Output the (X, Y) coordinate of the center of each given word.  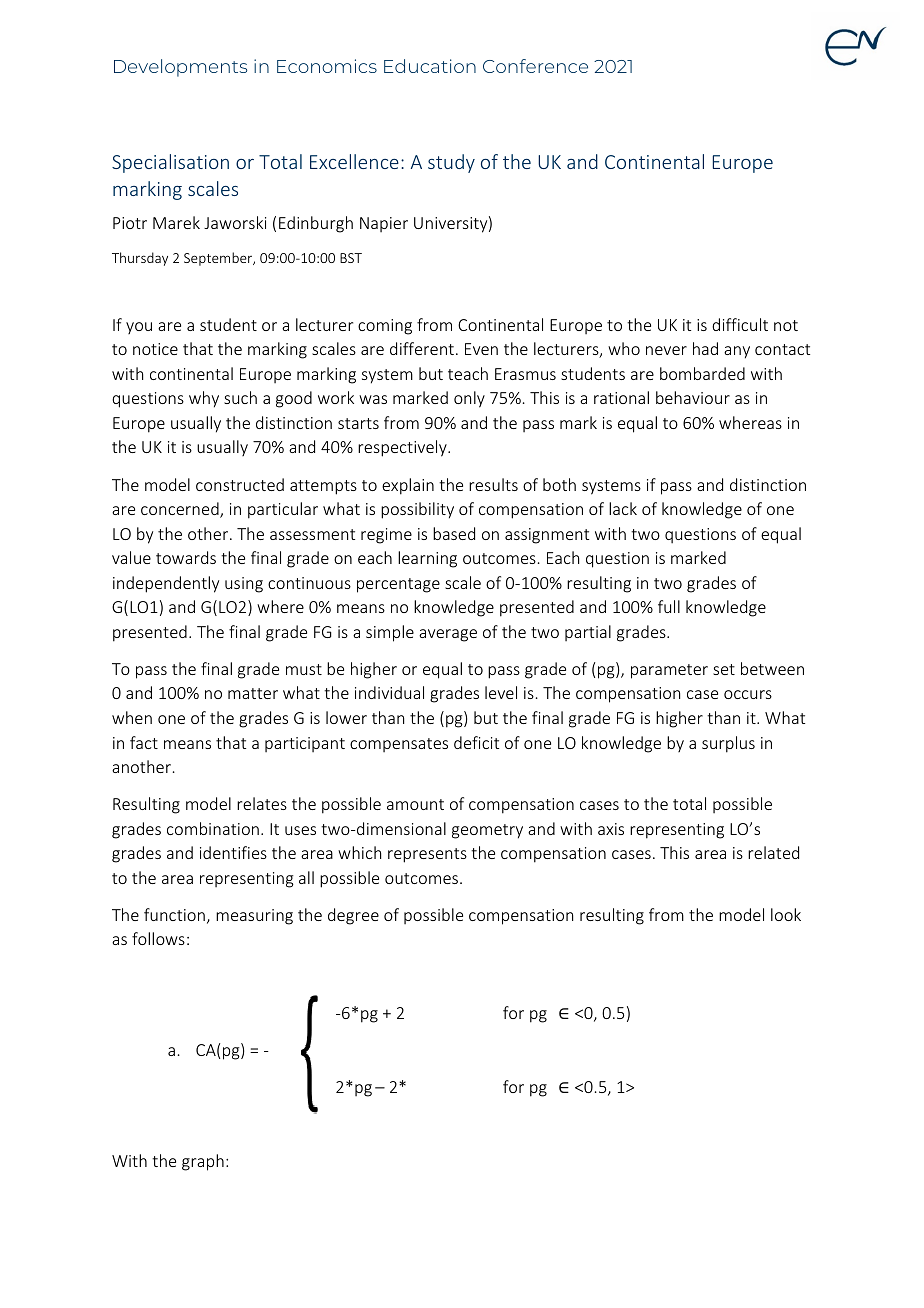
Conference (535, 66)
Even (481, 349)
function (174, 914)
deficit (476, 742)
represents (427, 855)
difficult (740, 324)
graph (203, 1162)
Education (430, 66)
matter (253, 693)
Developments (180, 68)
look (786, 914)
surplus (728, 744)
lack (623, 508)
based (454, 533)
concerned (181, 510)
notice (155, 349)
